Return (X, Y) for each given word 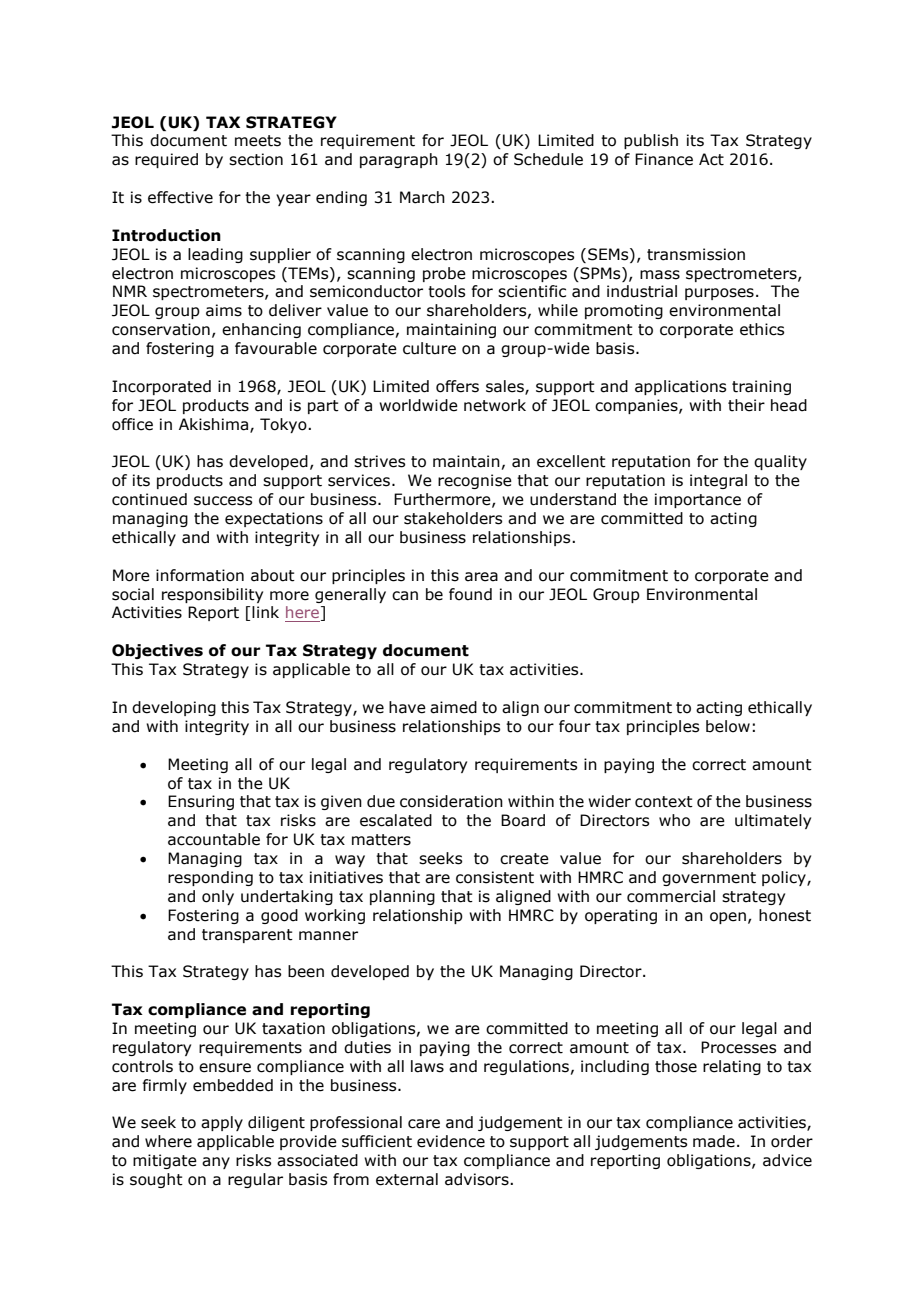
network (495, 405)
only (218, 897)
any (216, 1163)
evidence (451, 1141)
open (728, 918)
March (422, 197)
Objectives (157, 651)
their (746, 405)
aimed (453, 707)
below (728, 726)
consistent (495, 877)
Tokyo (284, 425)
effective (180, 197)
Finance (664, 159)
